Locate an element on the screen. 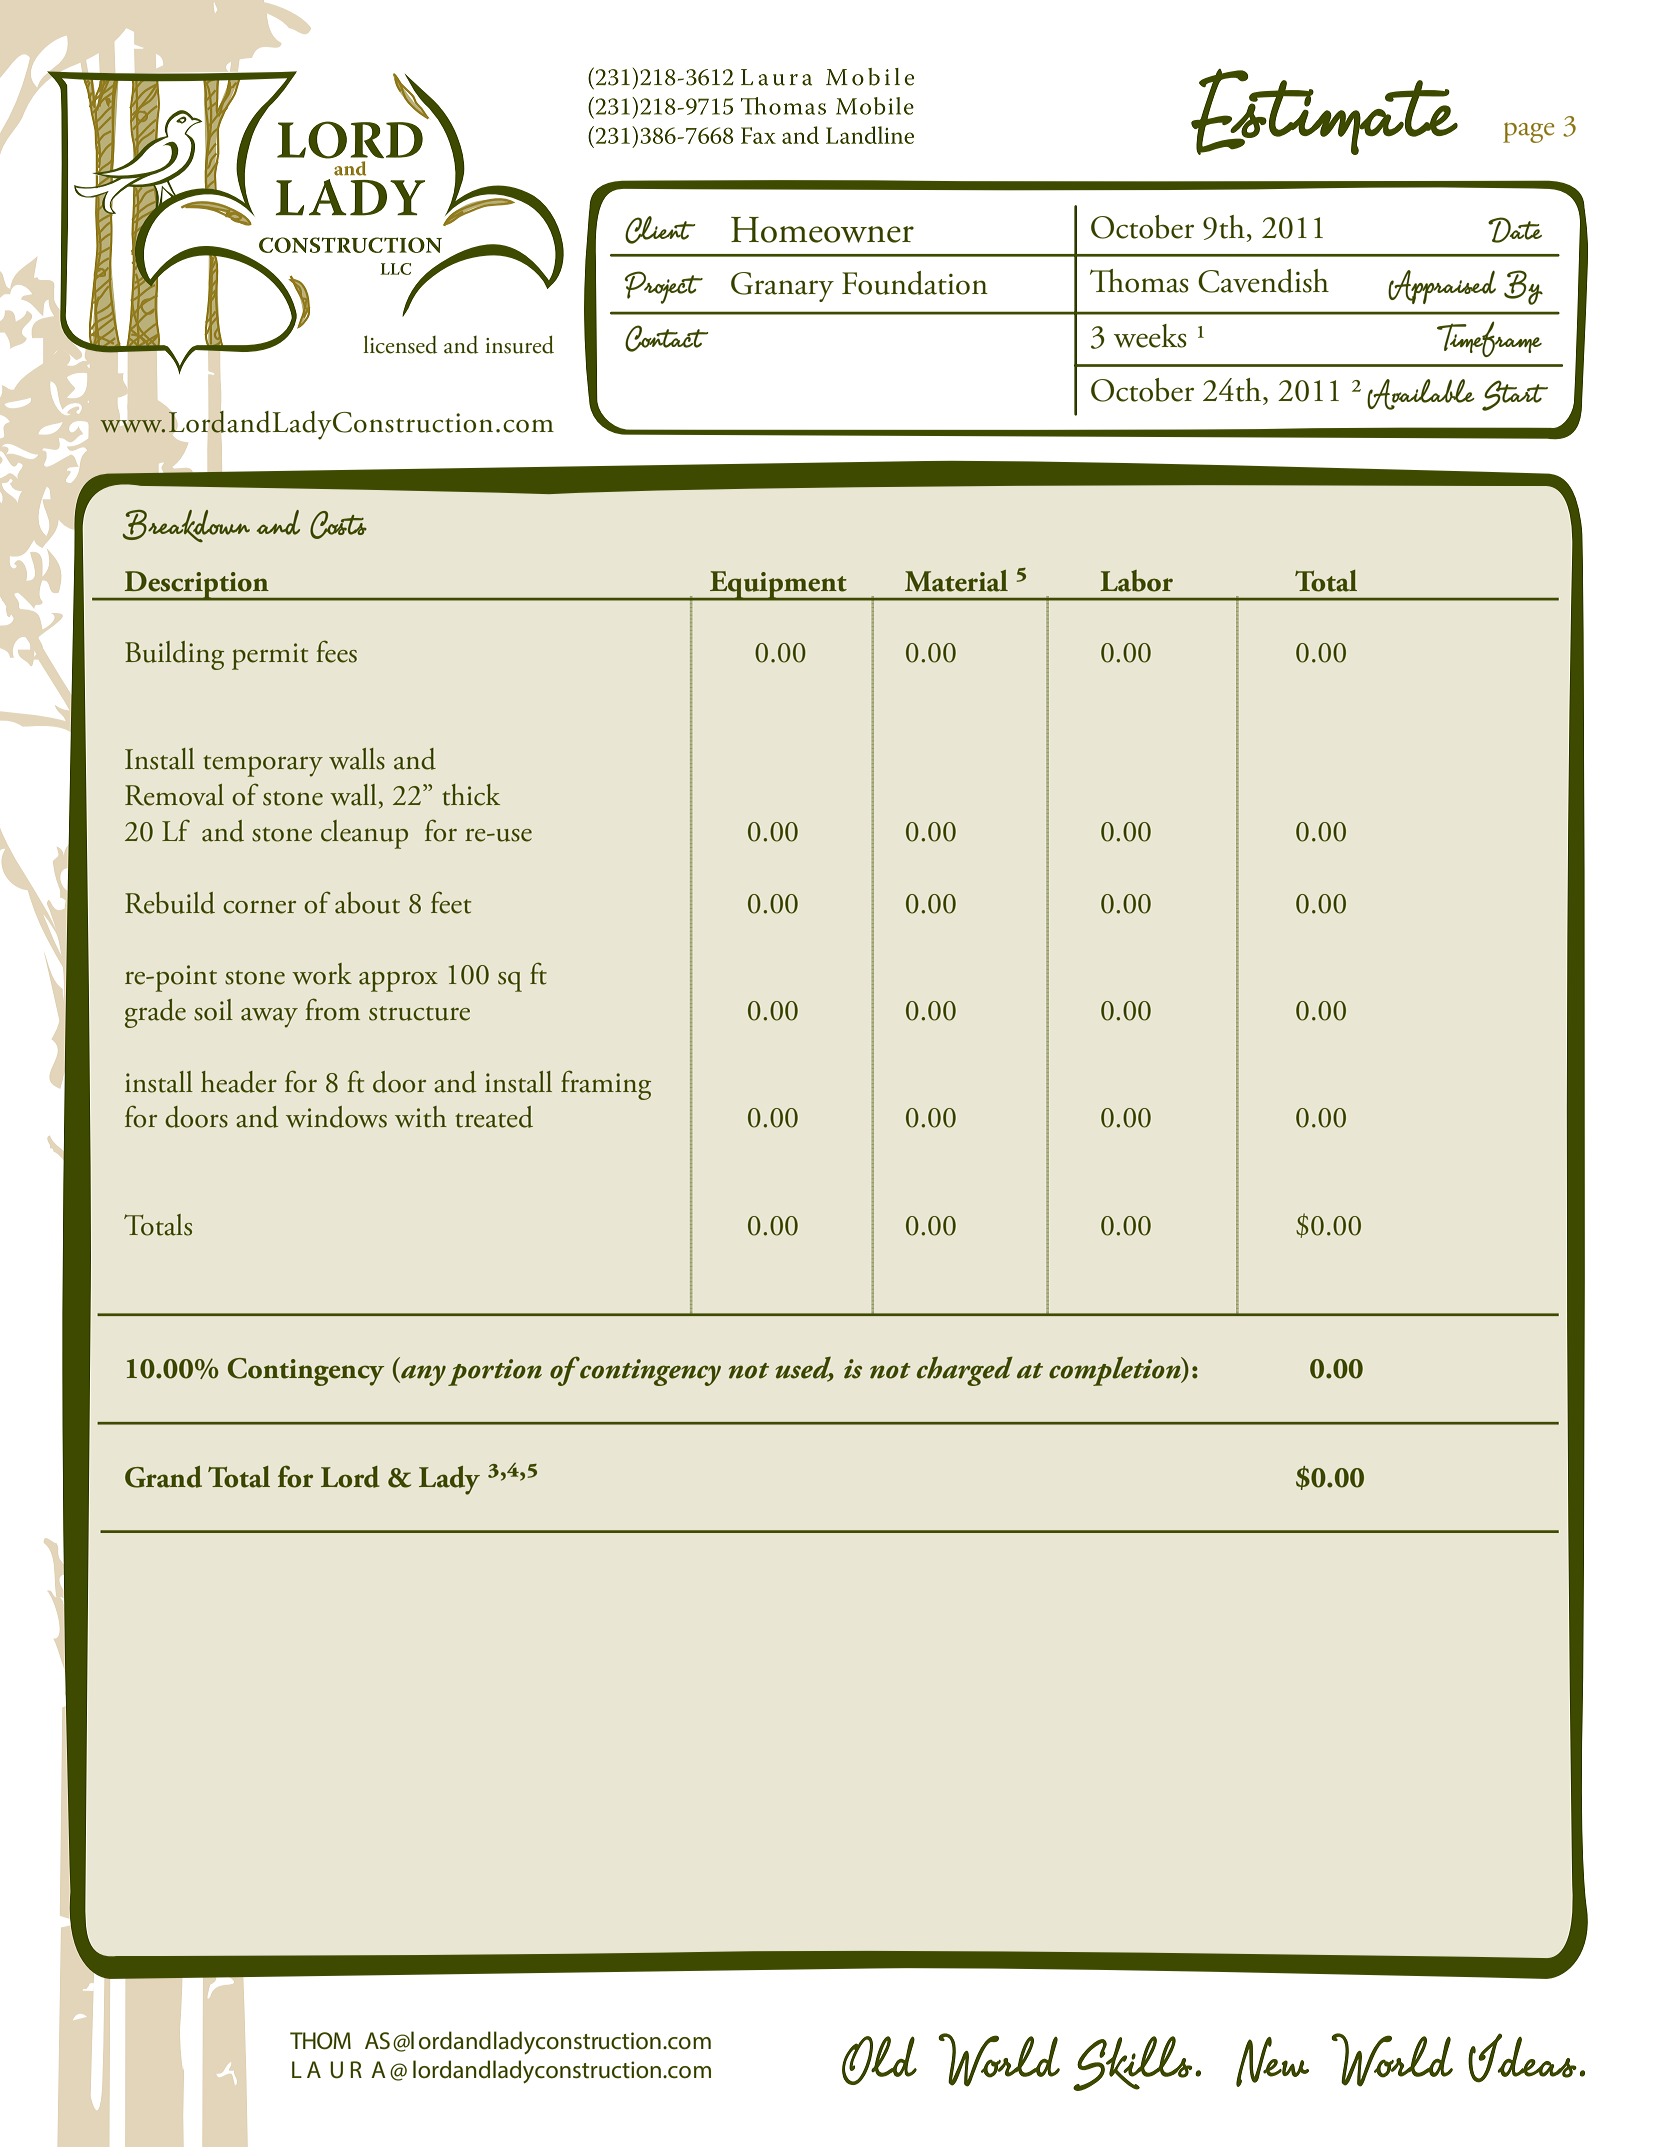 The image size is (1659, 2147). licensed is located at coordinates (400, 344).
